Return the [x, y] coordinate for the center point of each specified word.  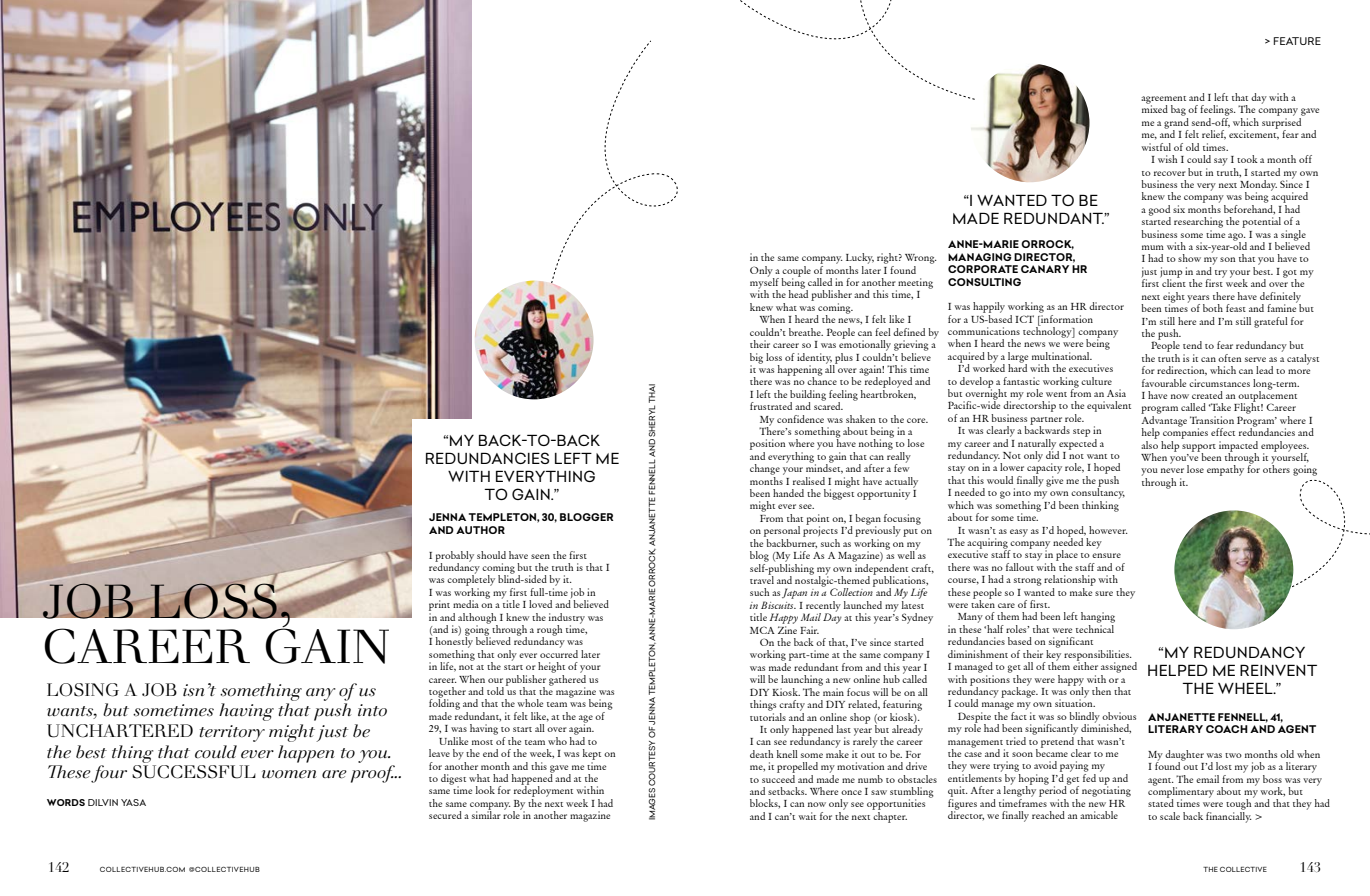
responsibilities [1097, 656]
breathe [806, 332]
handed [788, 493]
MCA [762, 630]
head [798, 293]
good [1160, 211]
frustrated [771, 406]
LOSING [83, 690]
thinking [1101, 505]
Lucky [860, 258]
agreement [1163, 101]
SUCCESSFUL [194, 772]
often [1229, 358]
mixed [1155, 108]
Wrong [921, 259]
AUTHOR [480, 530]
